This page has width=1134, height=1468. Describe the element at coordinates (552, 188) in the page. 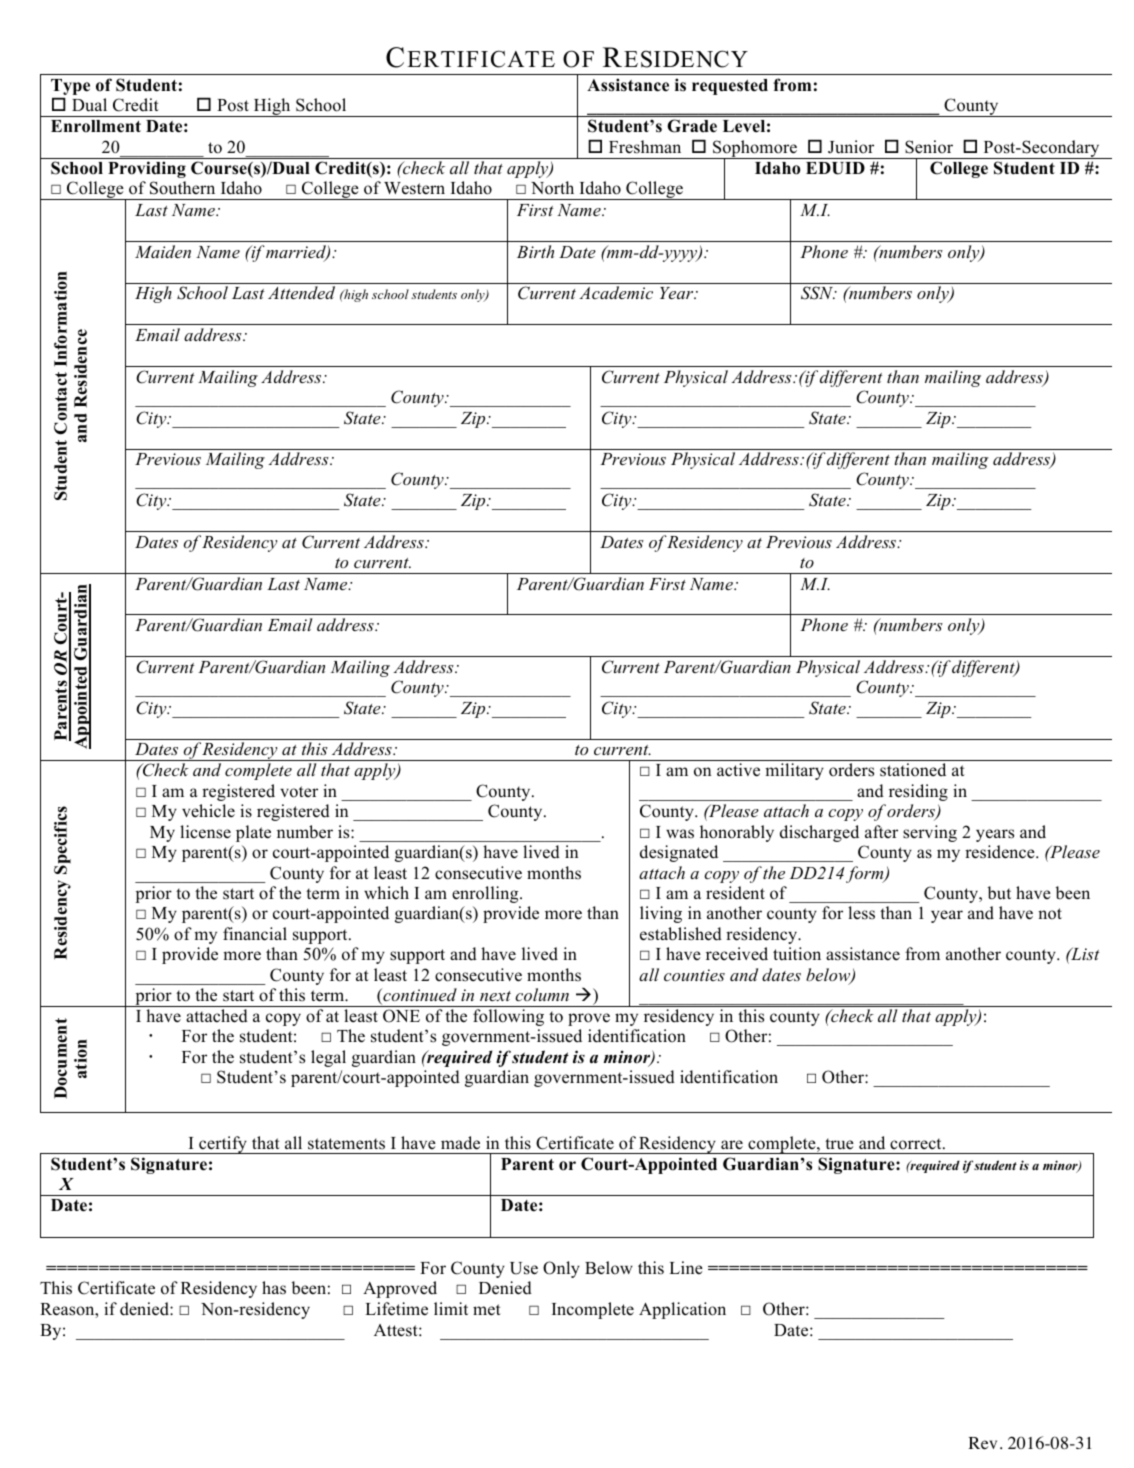

I see `North` at that location.
